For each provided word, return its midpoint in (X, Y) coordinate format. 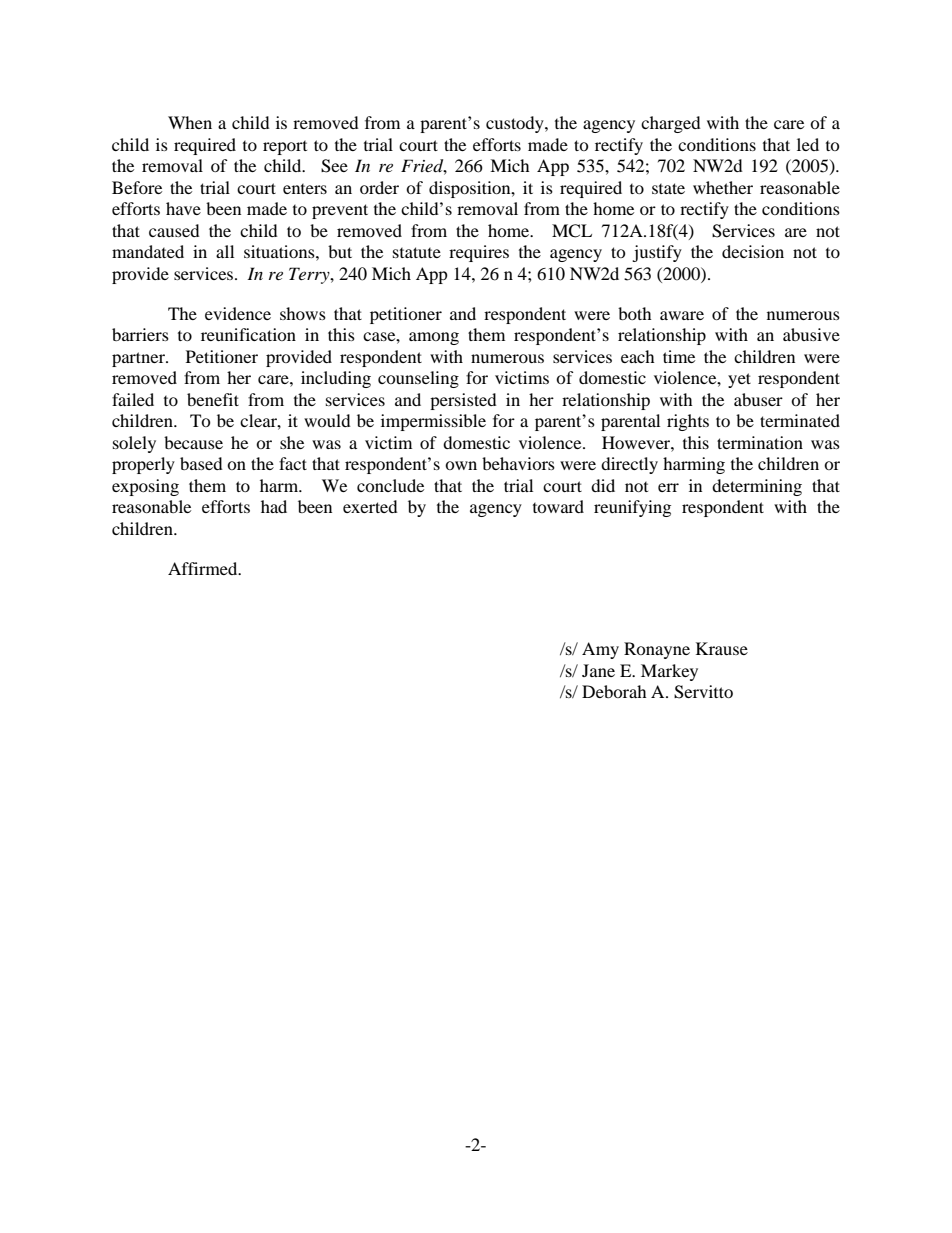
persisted (463, 401)
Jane (598, 670)
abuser (758, 399)
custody (516, 124)
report (285, 148)
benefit (213, 399)
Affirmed (204, 568)
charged (671, 124)
